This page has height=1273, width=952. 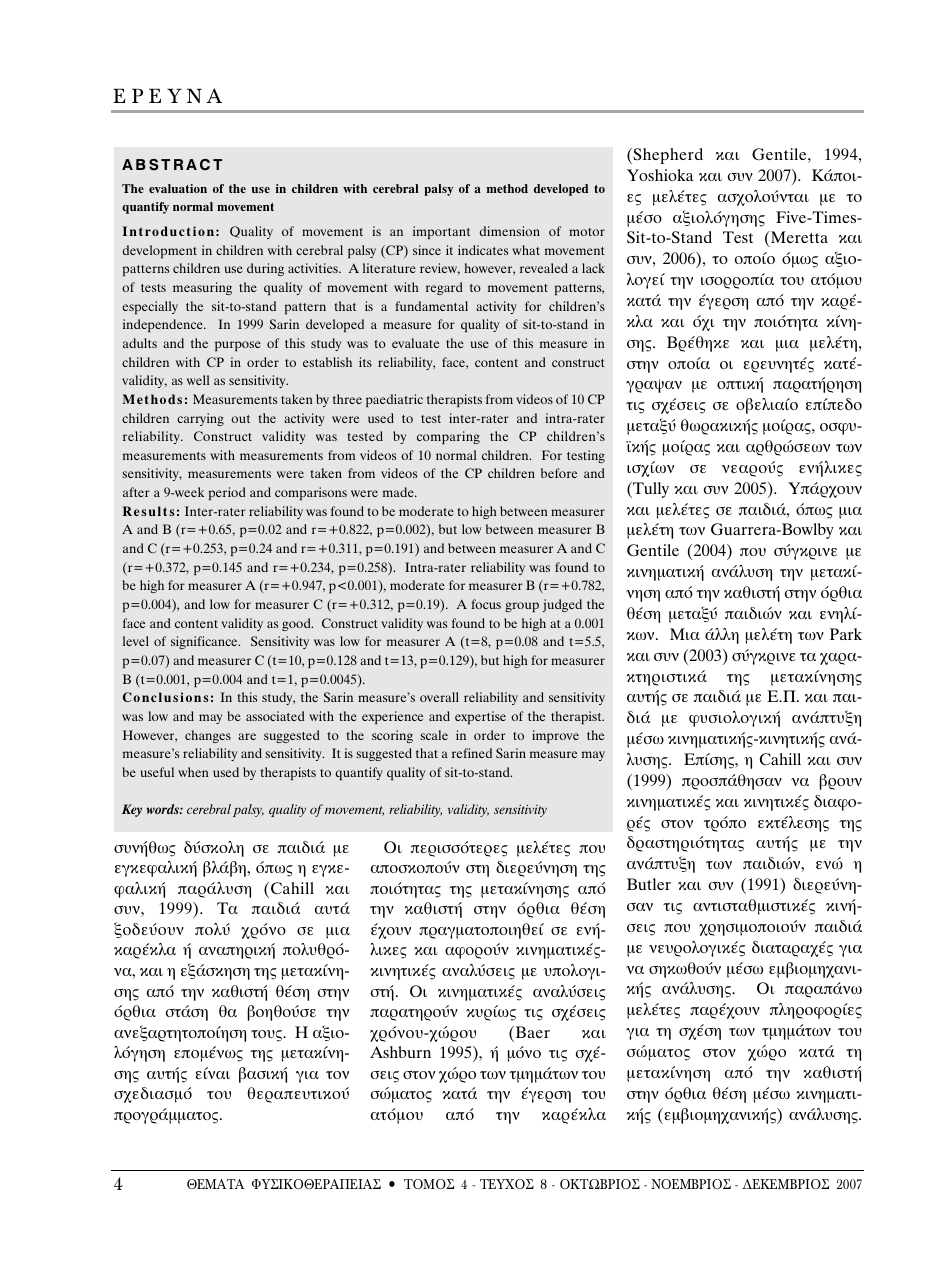 What do you see at coordinates (510, 231) in the page?
I see `dimension` at bounding box center [510, 231].
